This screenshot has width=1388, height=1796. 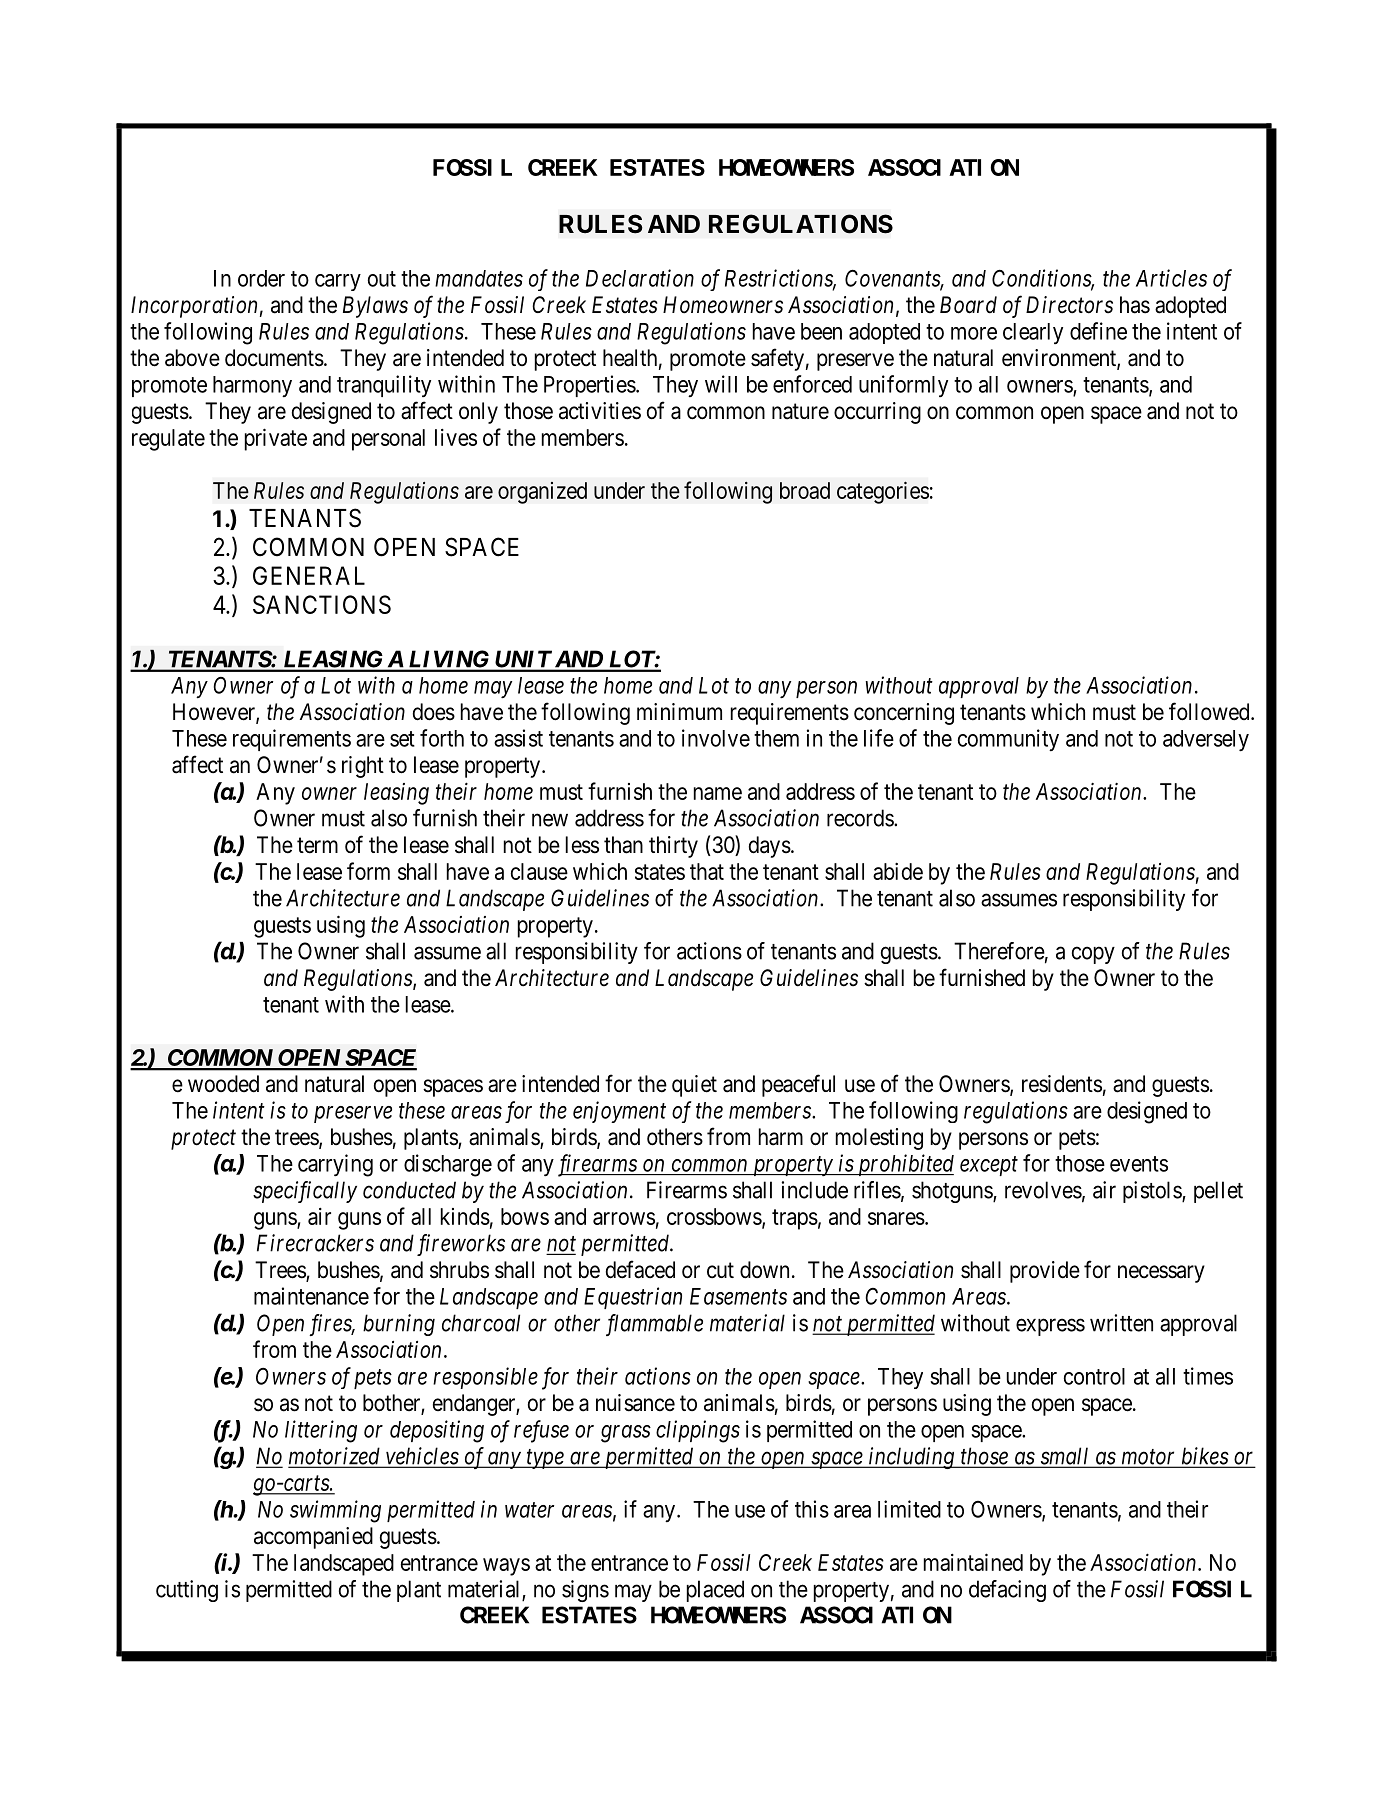 What do you see at coordinates (640, 278) in the screenshot?
I see `Declaration` at bounding box center [640, 278].
